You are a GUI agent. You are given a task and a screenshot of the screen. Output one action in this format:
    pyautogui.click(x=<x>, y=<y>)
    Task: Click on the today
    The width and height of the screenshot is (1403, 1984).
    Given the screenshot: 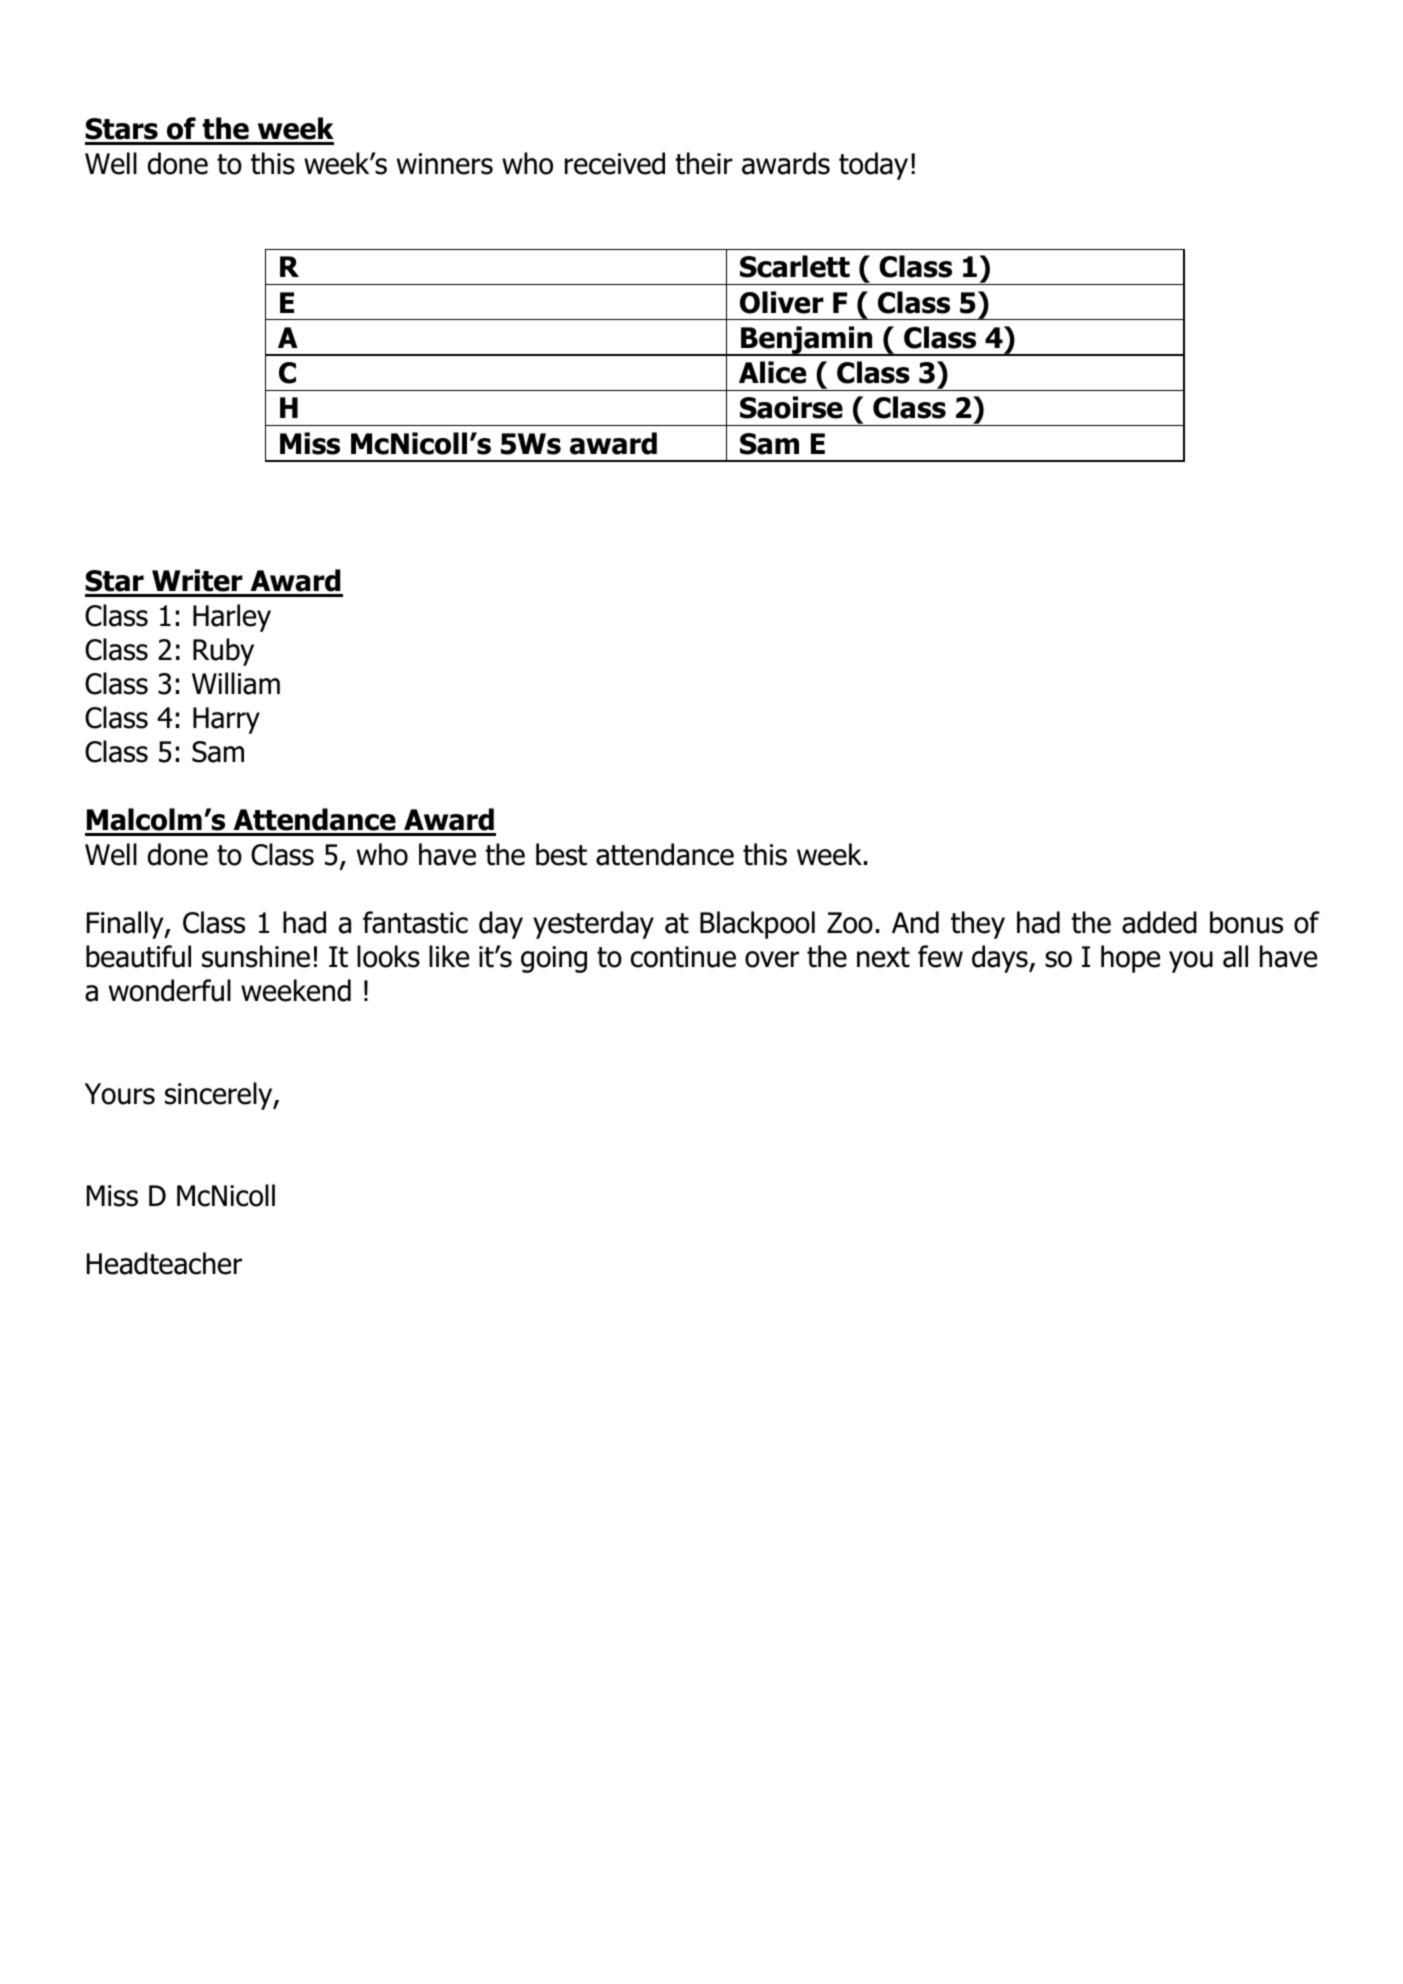 What is the action you would take?
    pyautogui.click(x=873, y=166)
